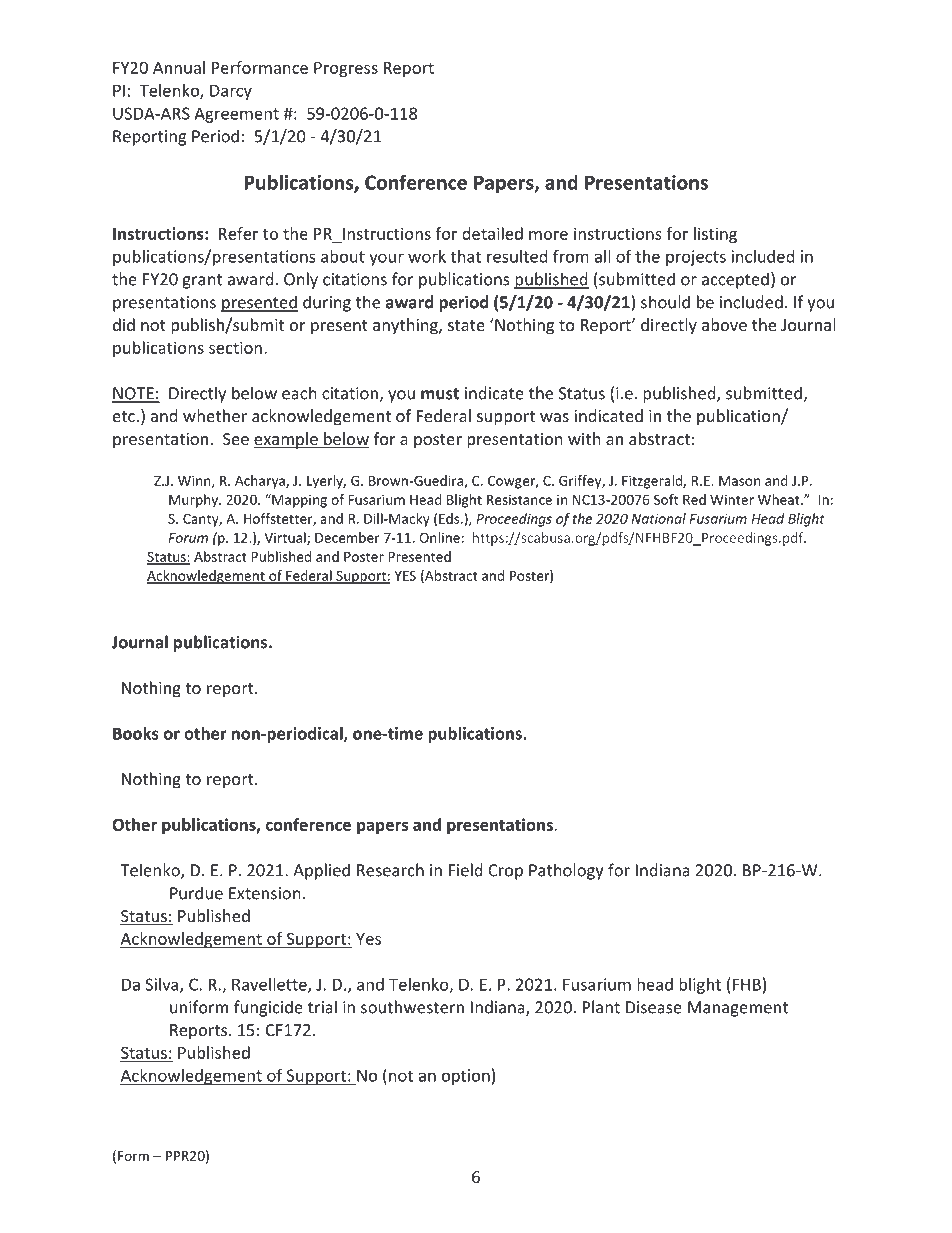 The height and width of the screenshot is (1233, 952). Describe the element at coordinates (231, 92) in the screenshot. I see `Darcy` at that location.
